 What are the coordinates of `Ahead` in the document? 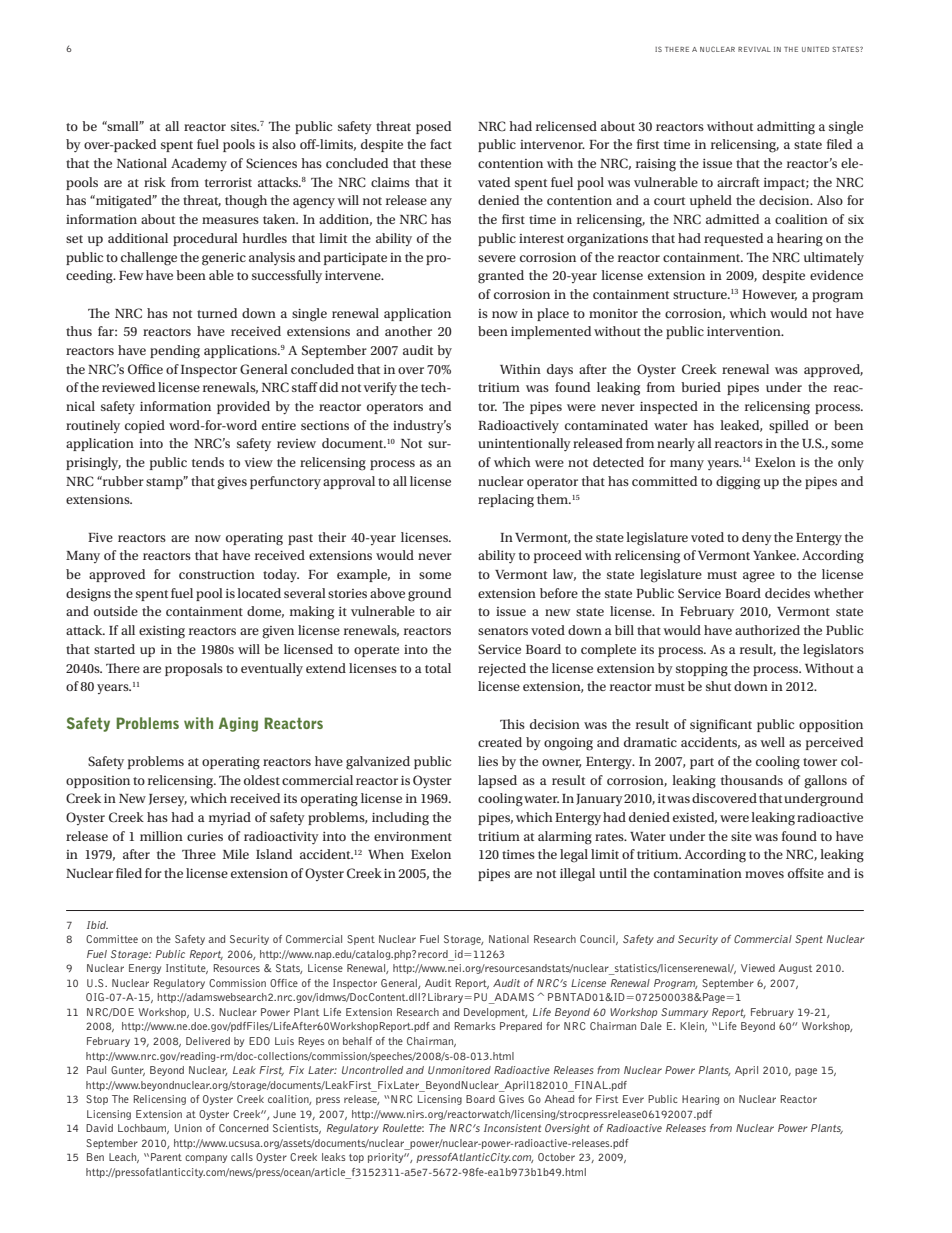 It's located at (559, 1099).
